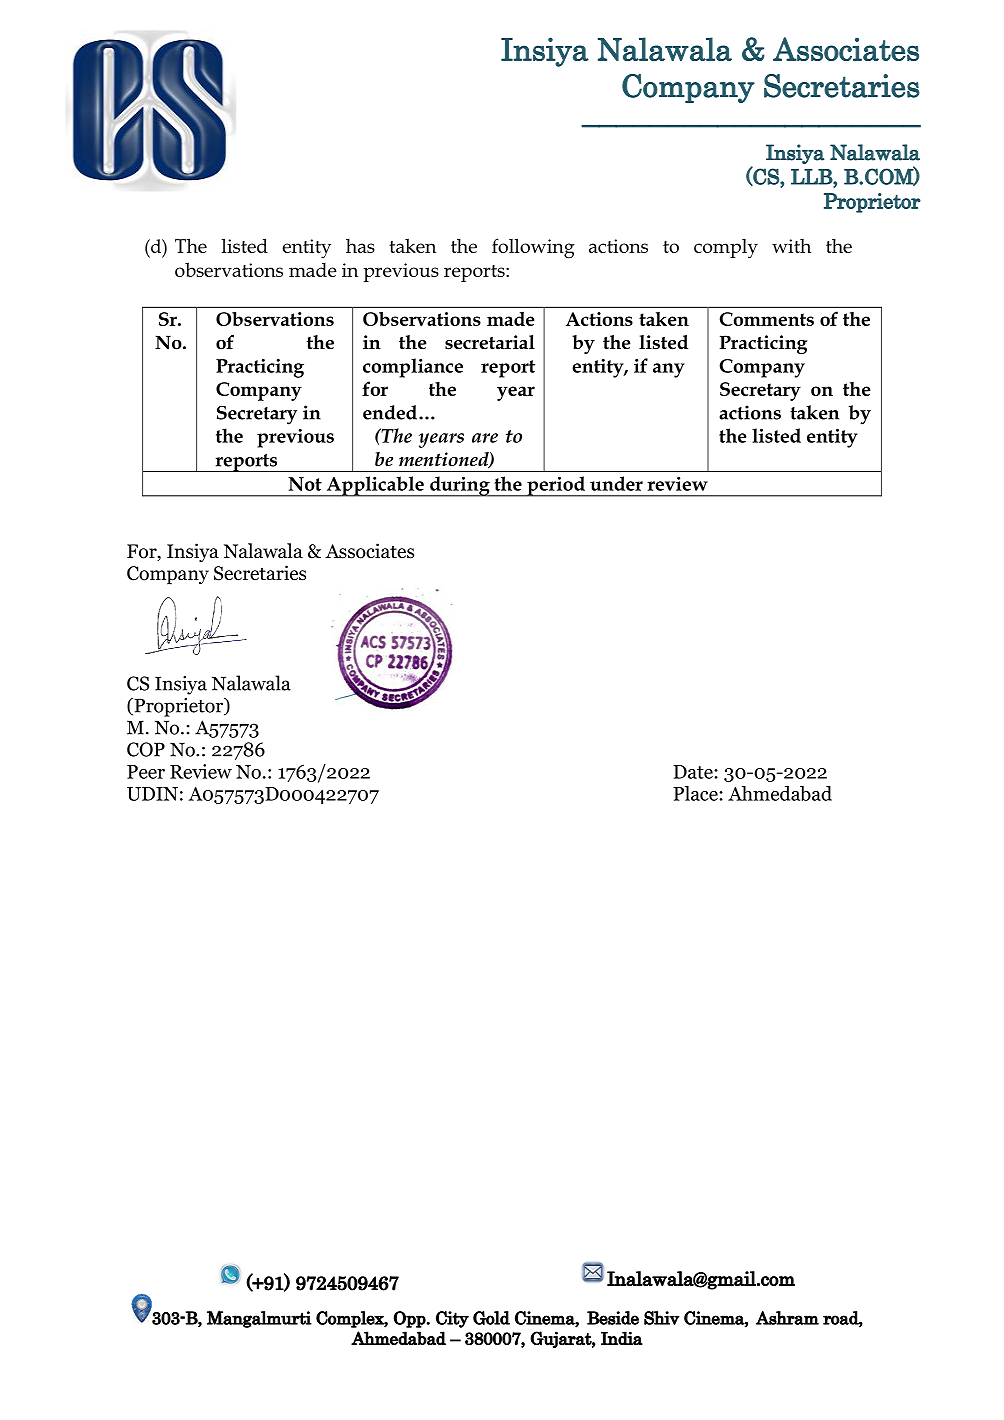  I want to click on Opp, so click(410, 1319).
